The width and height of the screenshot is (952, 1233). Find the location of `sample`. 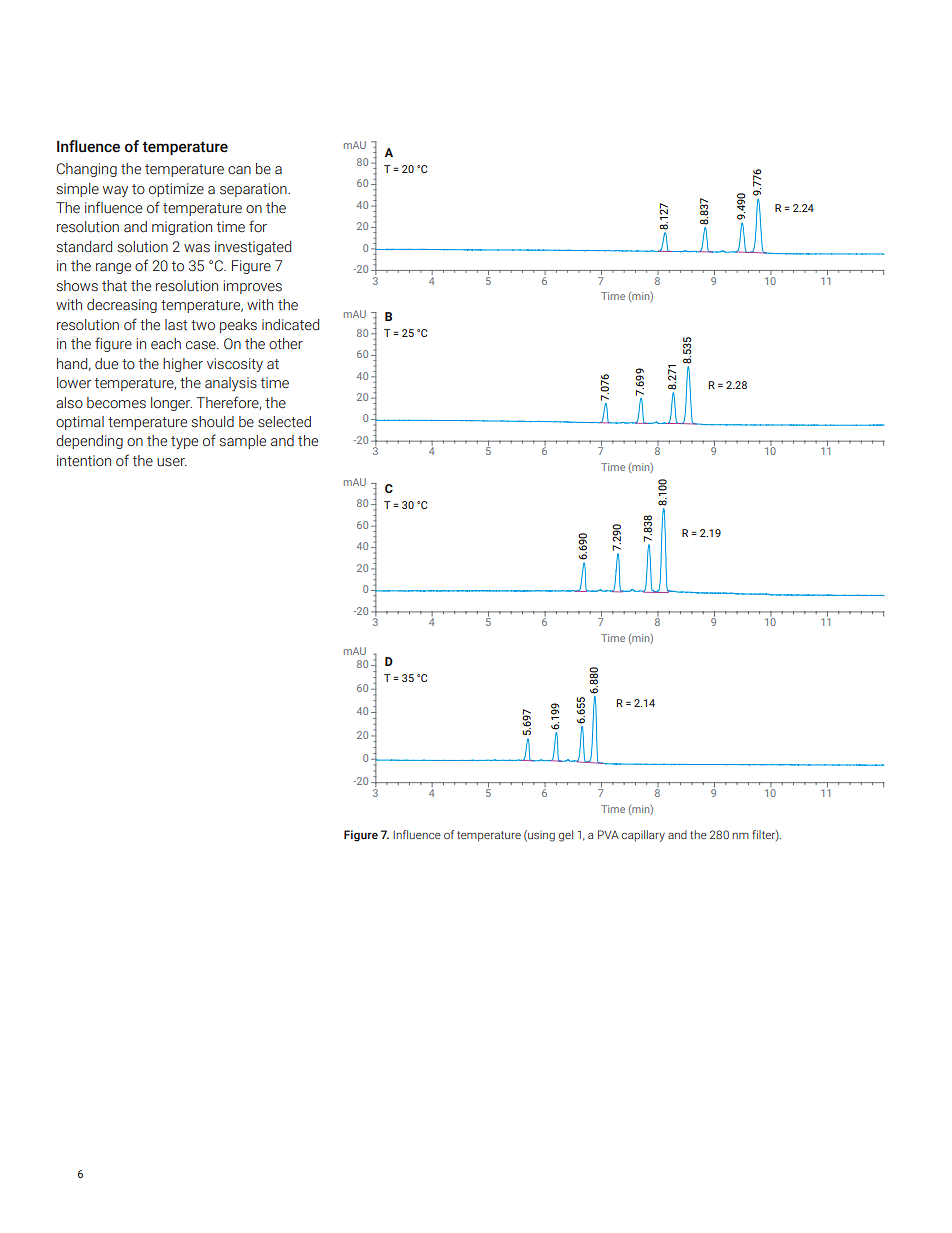

sample is located at coordinates (242, 442).
